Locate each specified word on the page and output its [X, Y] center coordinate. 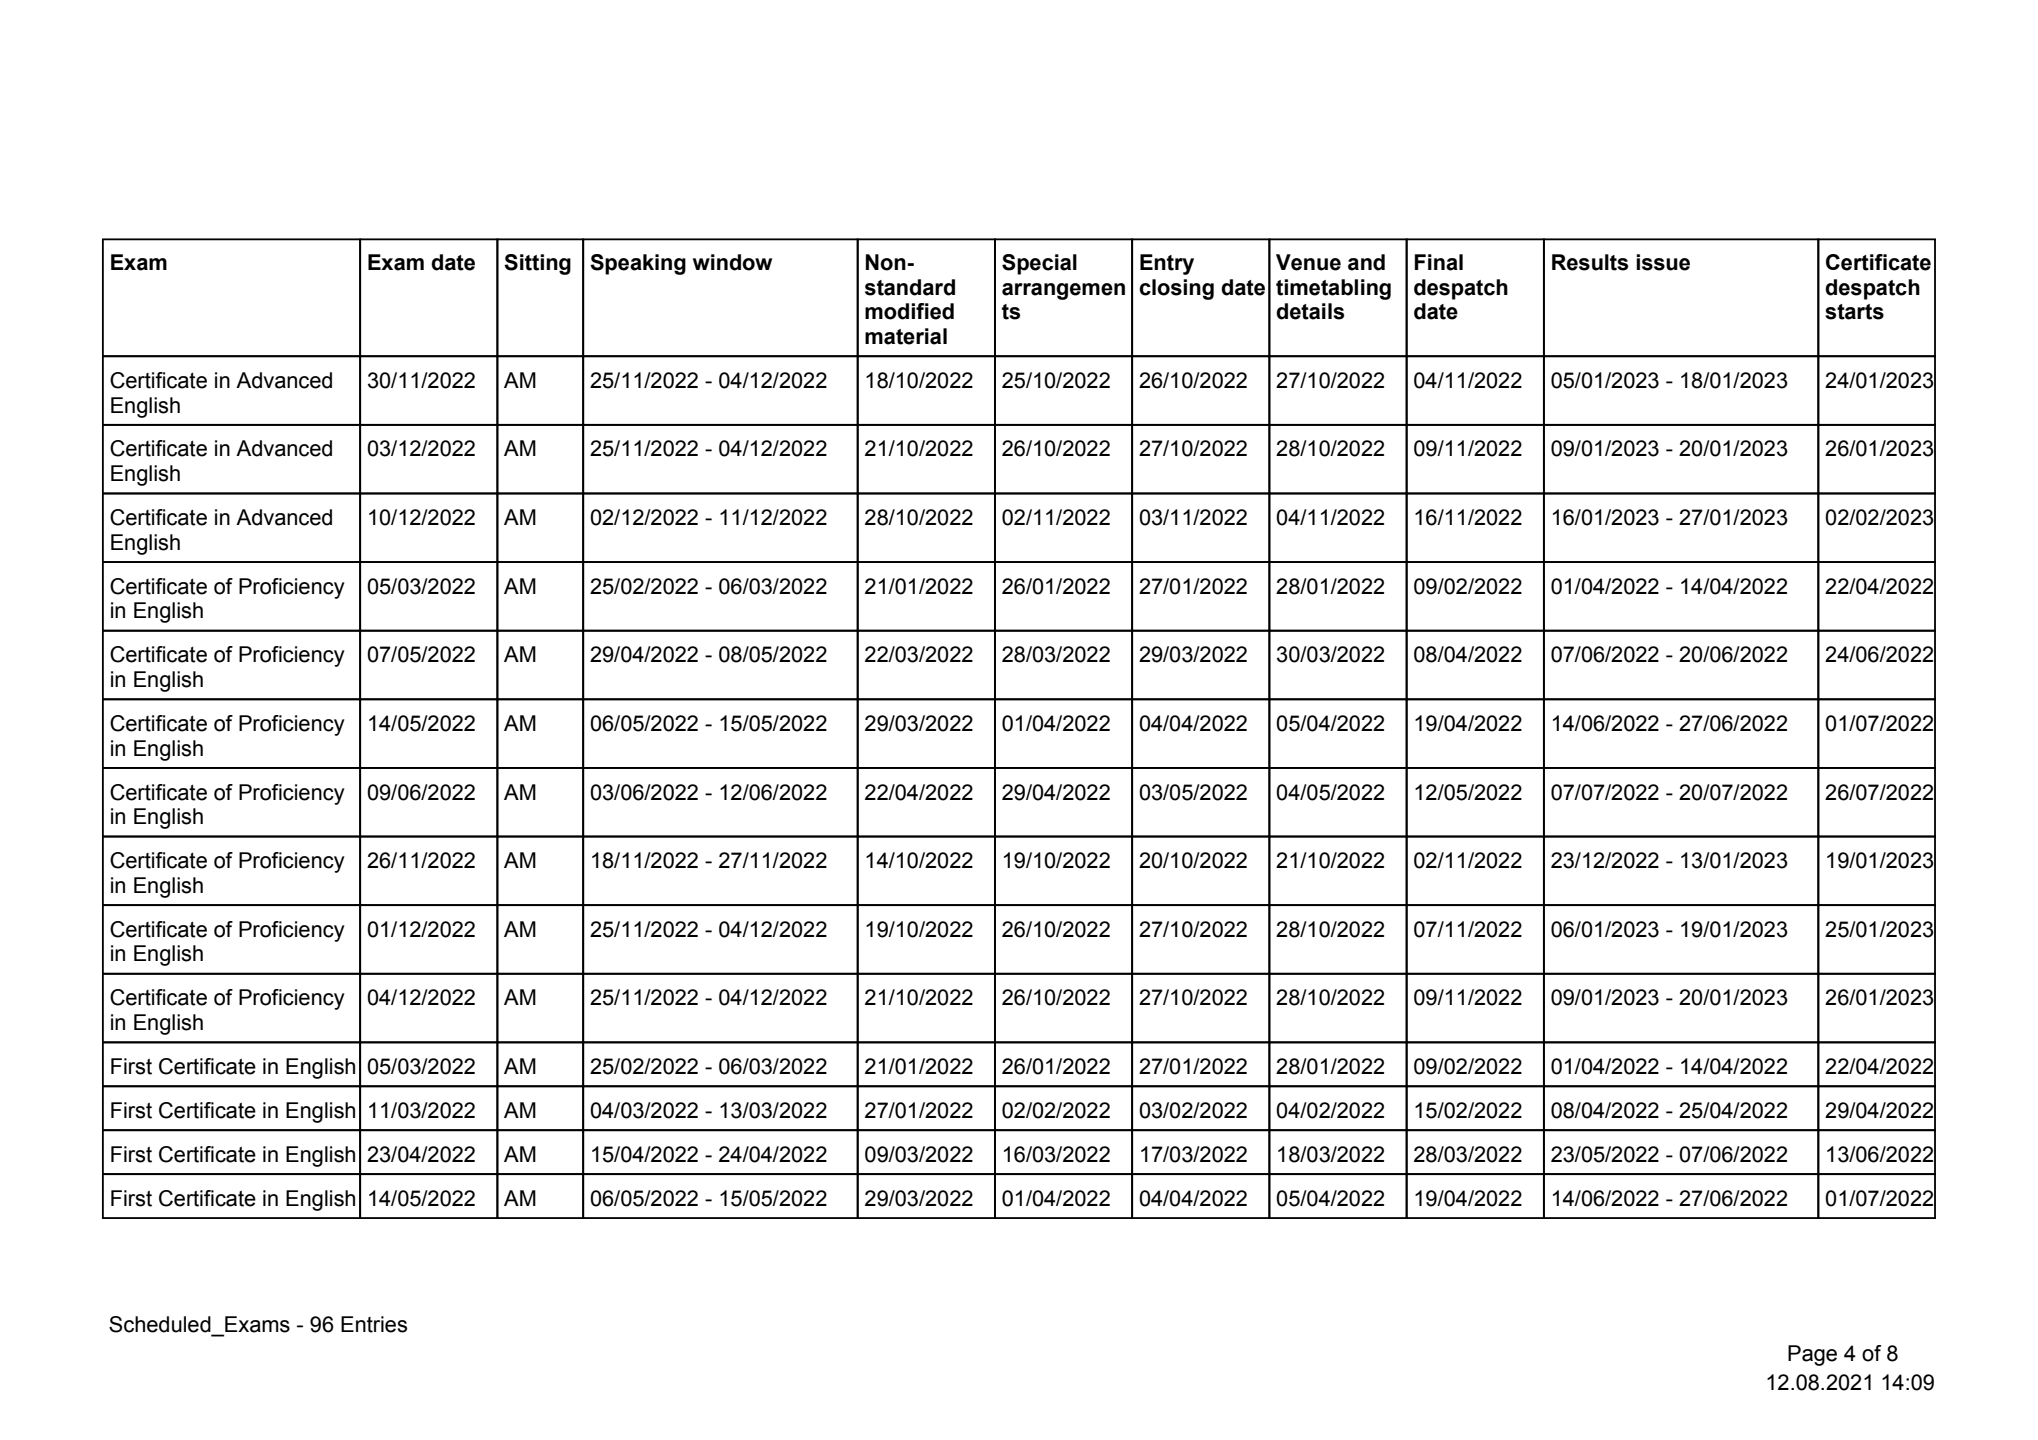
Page [1812, 1355]
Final [1439, 262]
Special [1039, 264]
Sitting [537, 264]
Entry [1167, 264]
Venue [1308, 262]
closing [1176, 289]
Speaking [638, 264]
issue [1663, 262]
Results [1590, 262]
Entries [374, 1324]
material [906, 336]
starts [1854, 312]
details [1310, 311]
